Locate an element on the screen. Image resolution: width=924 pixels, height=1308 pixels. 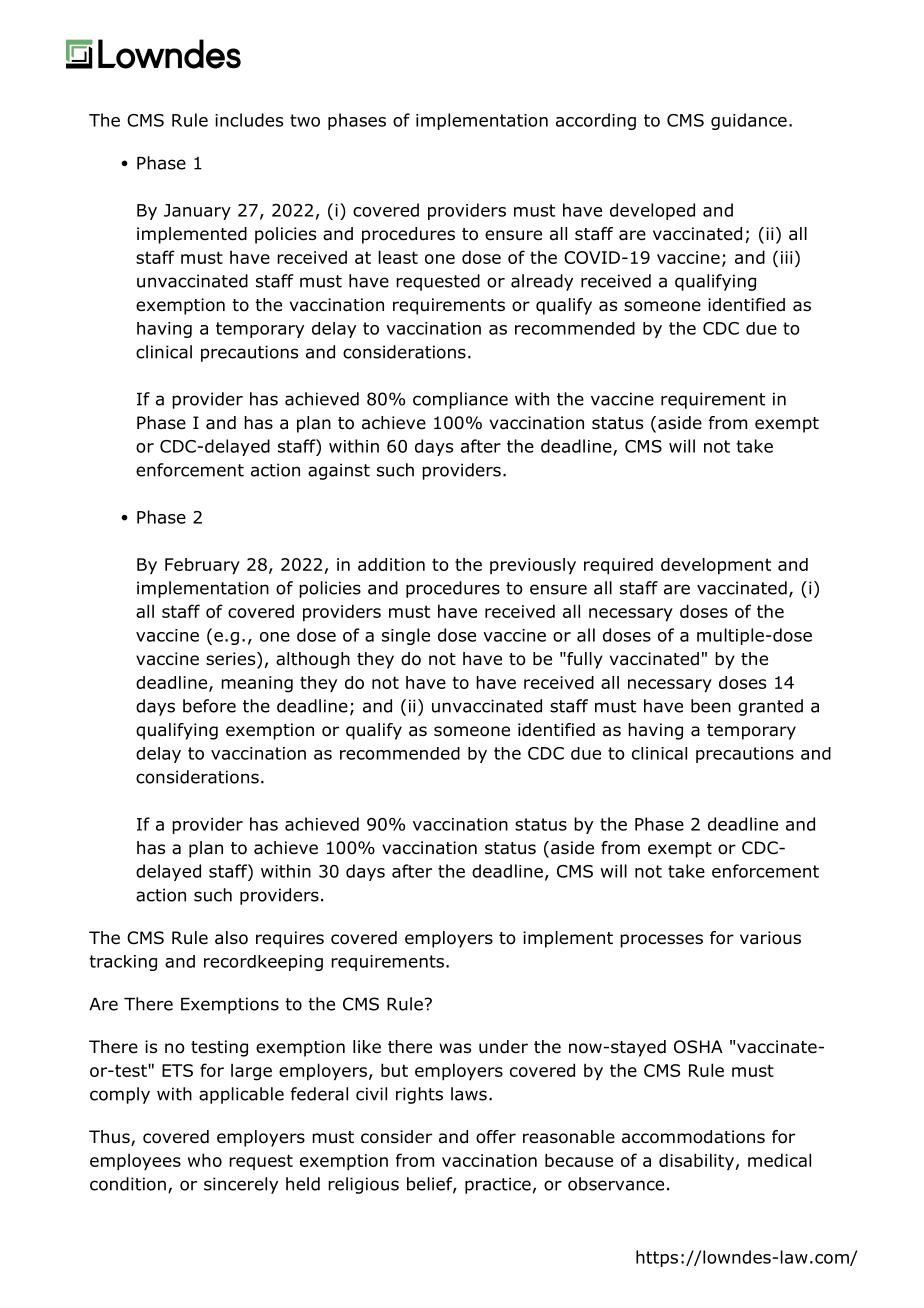
offer is located at coordinates (496, 1137).
